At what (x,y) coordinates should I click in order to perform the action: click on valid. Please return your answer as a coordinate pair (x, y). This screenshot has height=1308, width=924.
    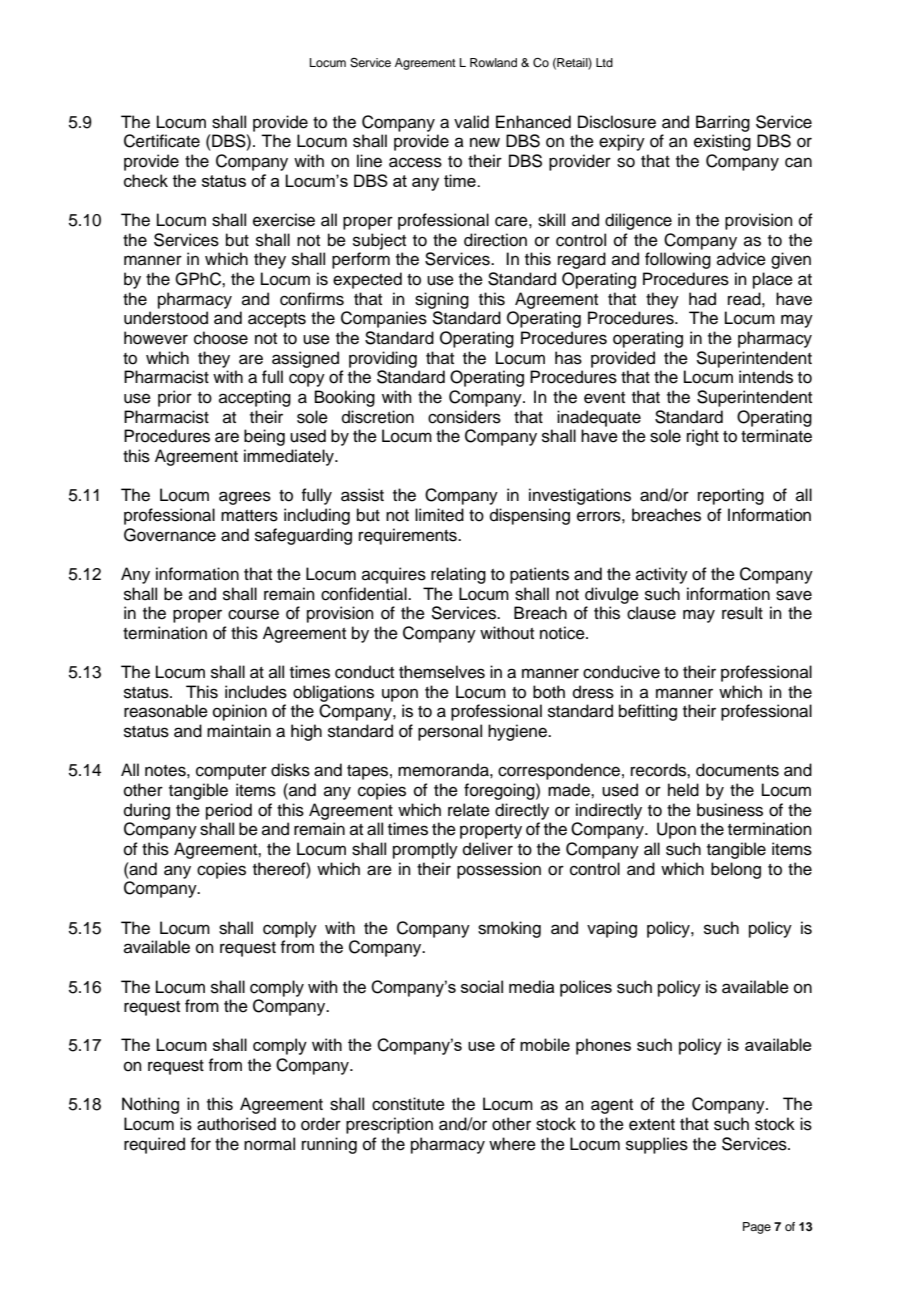
    Looking at the image, I should click on (471, 122).
